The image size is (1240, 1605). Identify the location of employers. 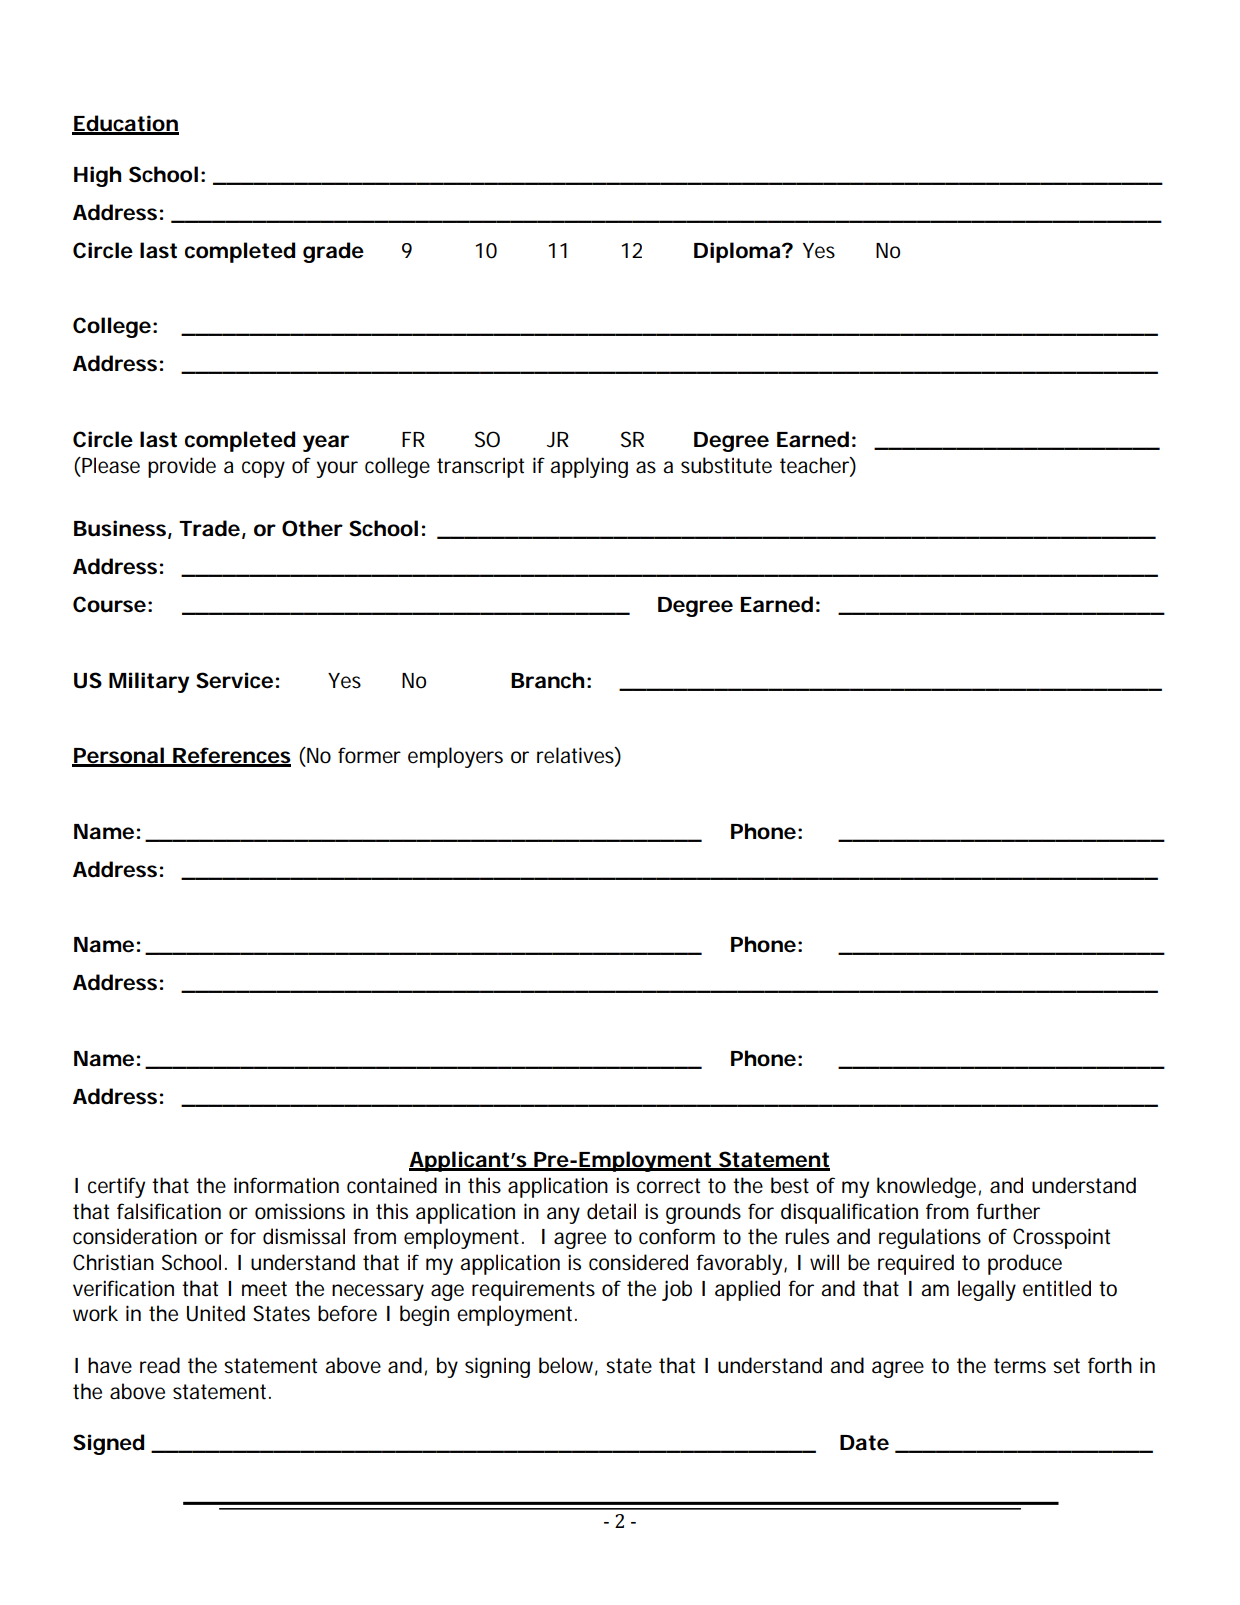
(455, 757).
